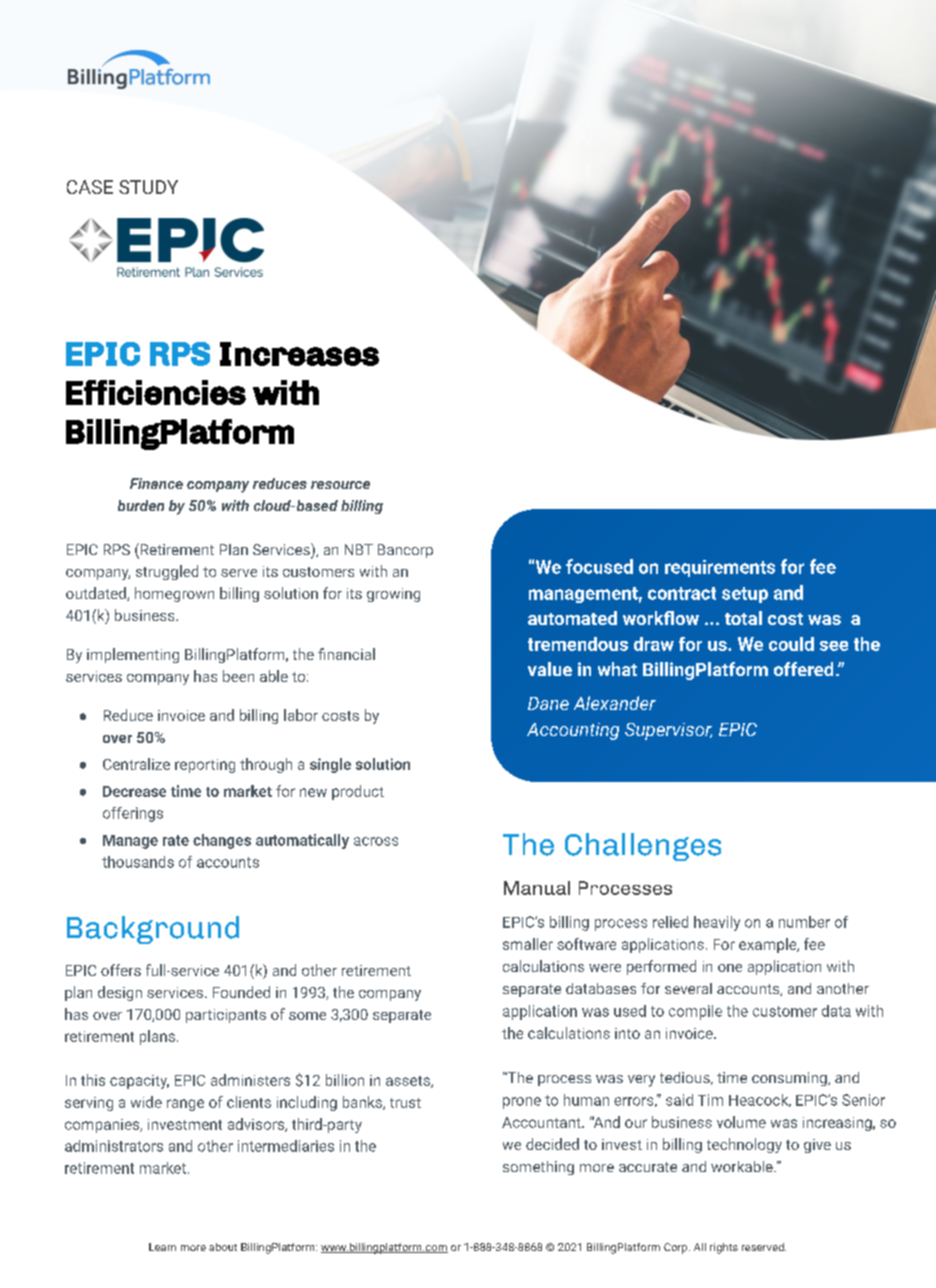 This document has width=936, height=1288. Describe the element at coordinates (138, 862) in the document. I see `thousands` at that location.
